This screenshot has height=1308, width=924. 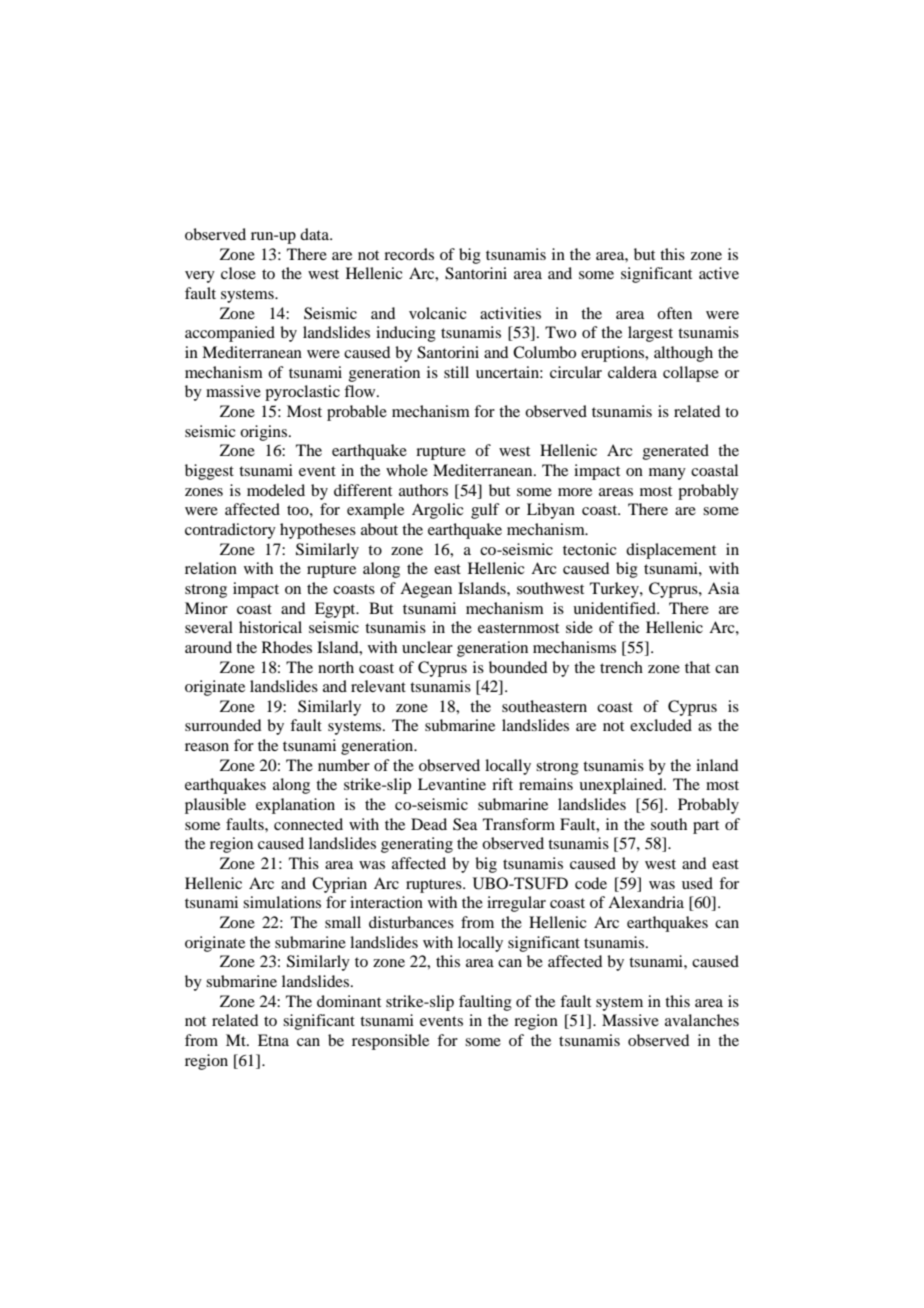 What do you see at coordinates (697, 667) in the screenshot?
I see `that` at bounding box center [697, 667].
